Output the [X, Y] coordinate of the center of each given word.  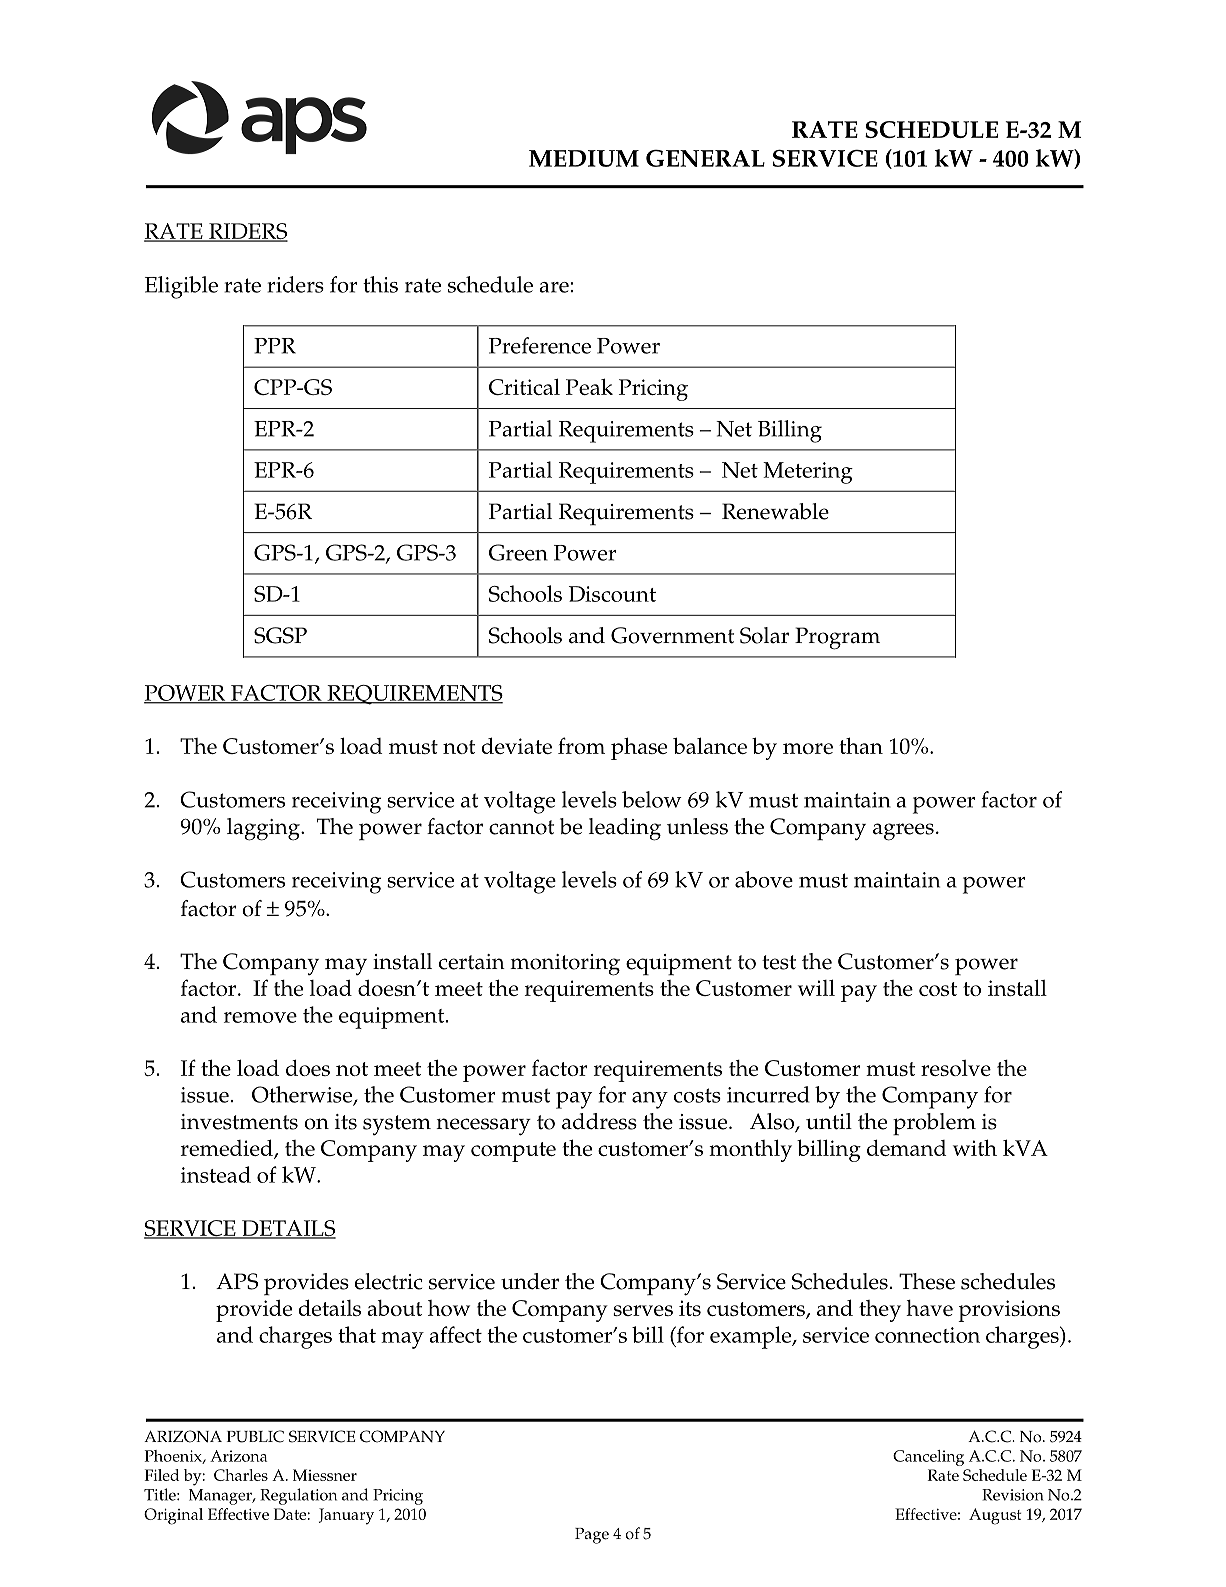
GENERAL [705, 158]
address [599, 1121]
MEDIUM [584, 158]
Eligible [181, 287]
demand [907, 1148]
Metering [808, 473]
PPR [275, 346]
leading [625, 829]
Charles [241, 1475]
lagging [264, 829]
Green [518, 552]
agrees [903, 832]
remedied [228, 1149]
